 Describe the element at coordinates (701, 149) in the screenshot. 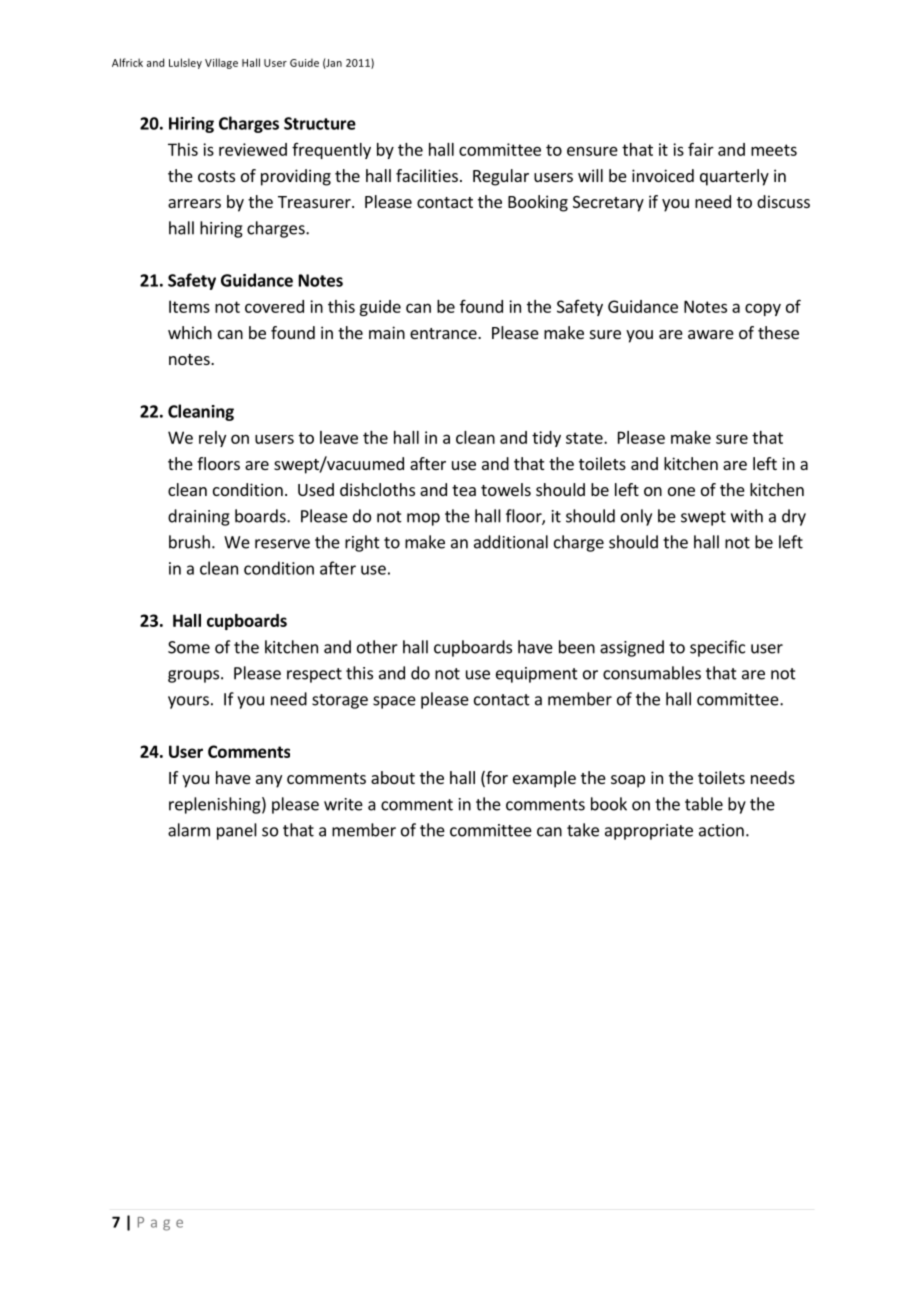

I see `fair` at that location.
